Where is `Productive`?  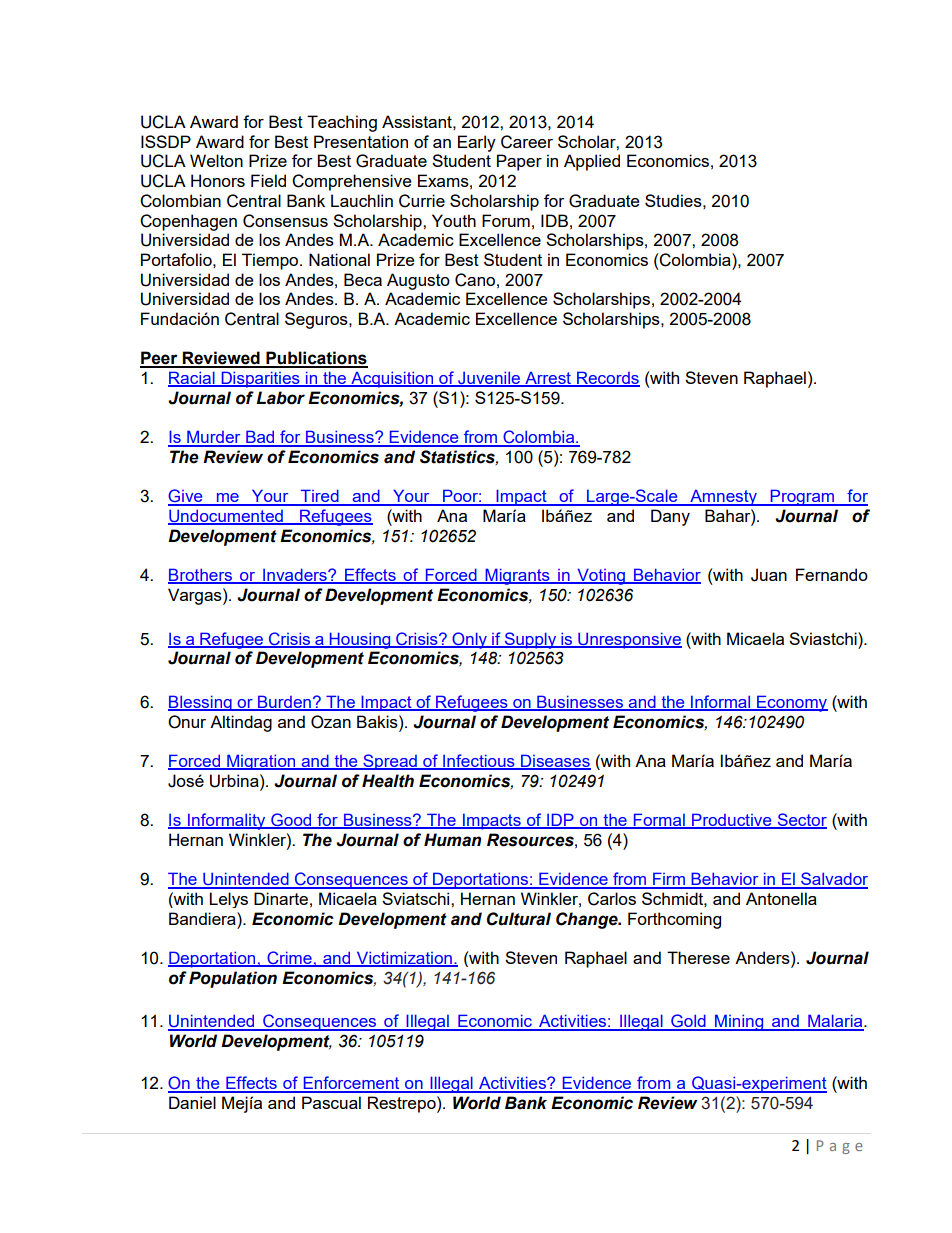 Productive is located at coordinates (732, 821).
